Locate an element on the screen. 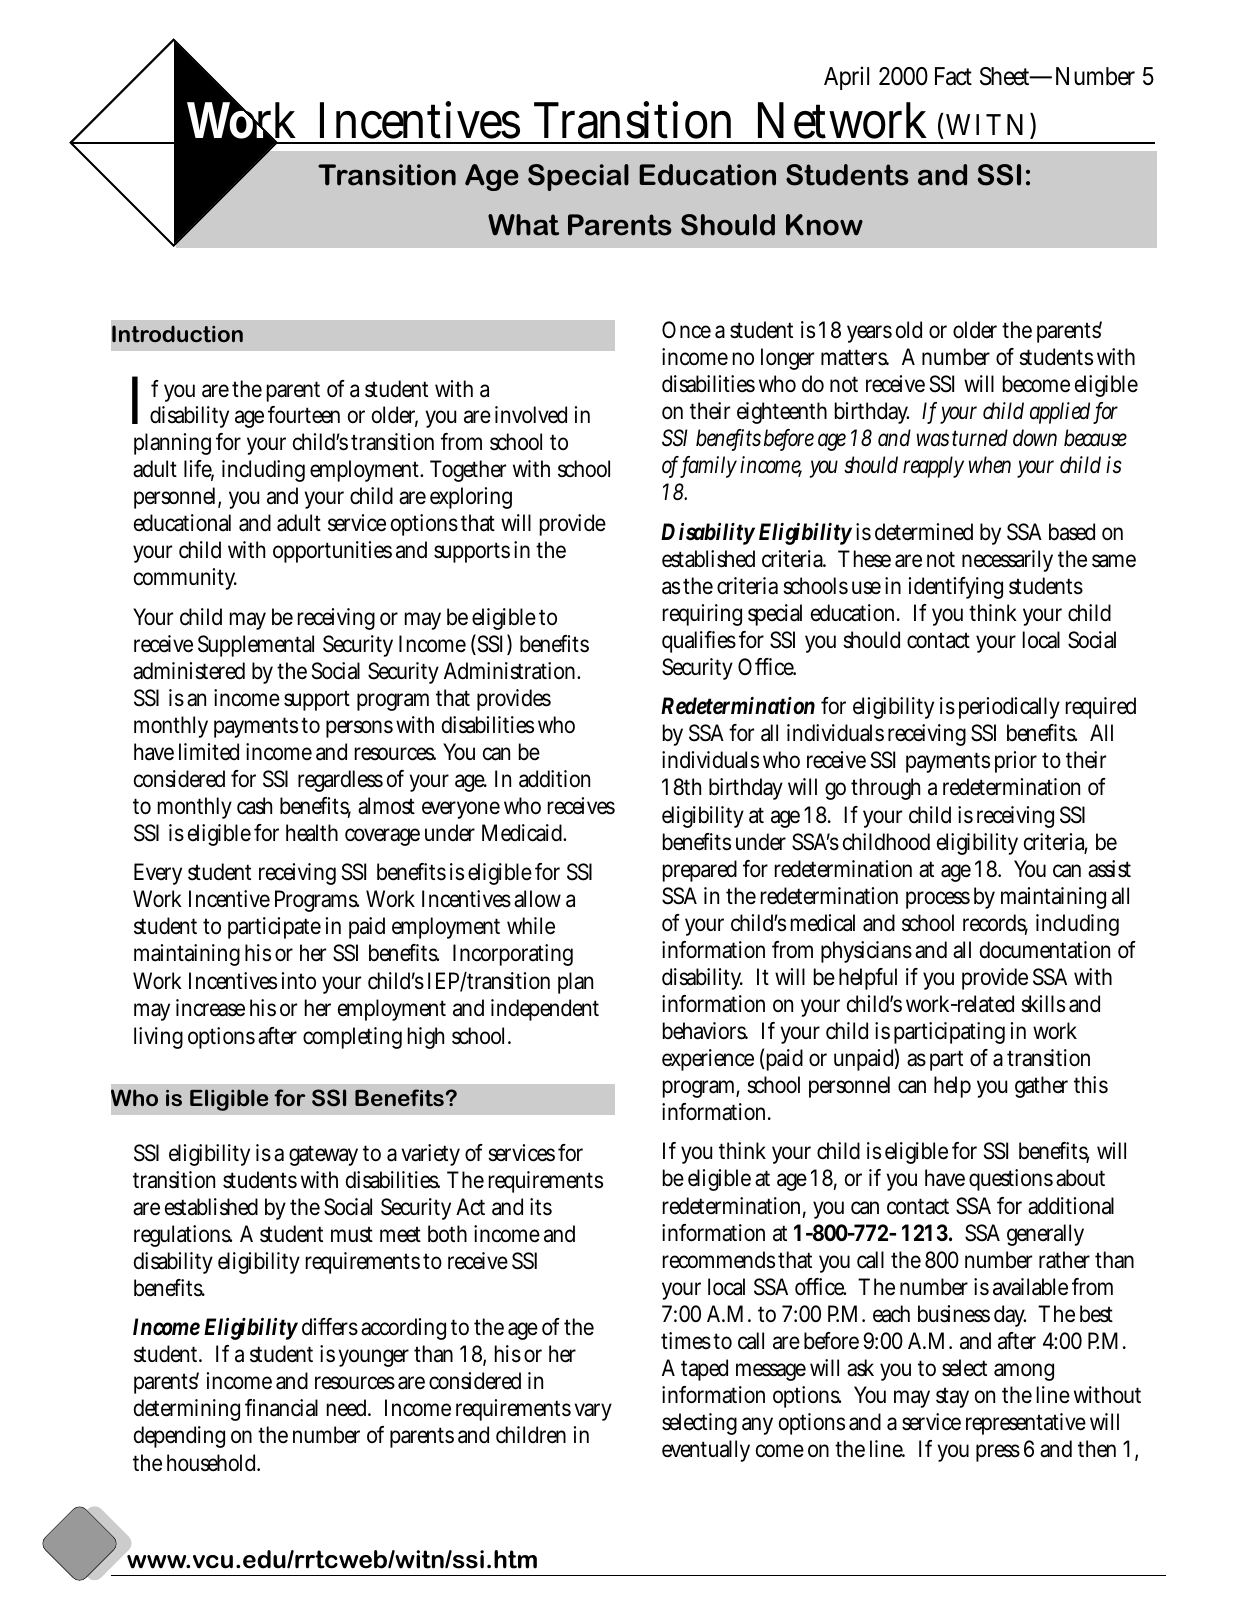  prior is located at coordinates (1016, 762).
